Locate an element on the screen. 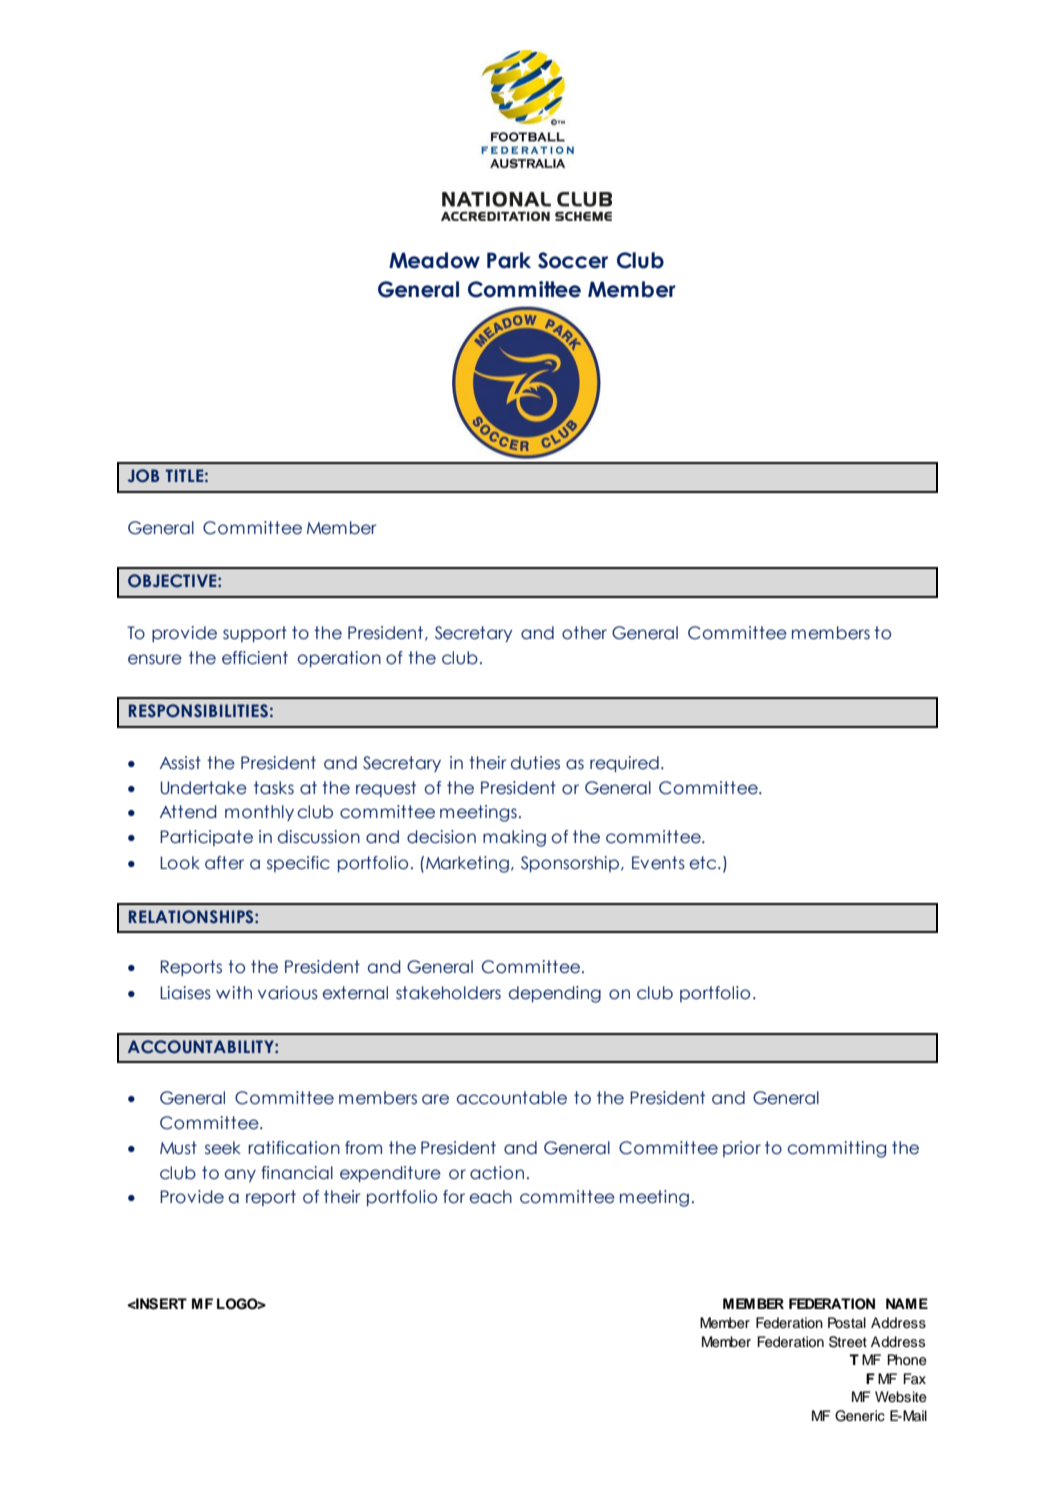  JOB is located at coordinates (143, 475).
